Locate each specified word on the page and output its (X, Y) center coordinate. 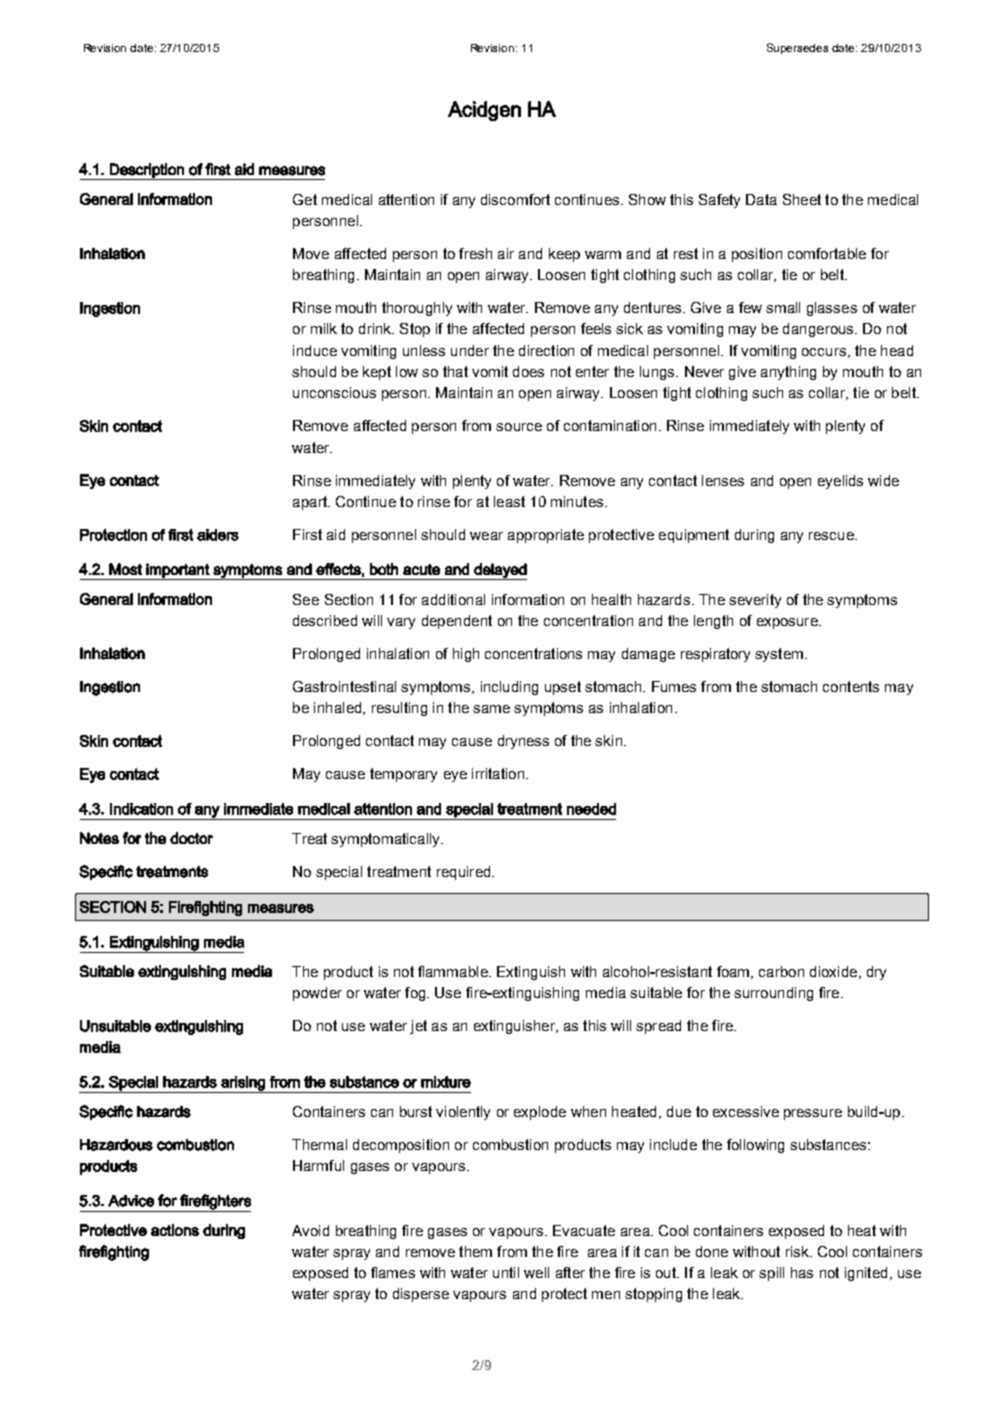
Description (147, 171)
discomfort (515, 199)
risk (798, 1251)
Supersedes (797, 48)
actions (175, 1230)
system (779, 655)
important (178, 571)
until (506, 1272)
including (509, 688)
